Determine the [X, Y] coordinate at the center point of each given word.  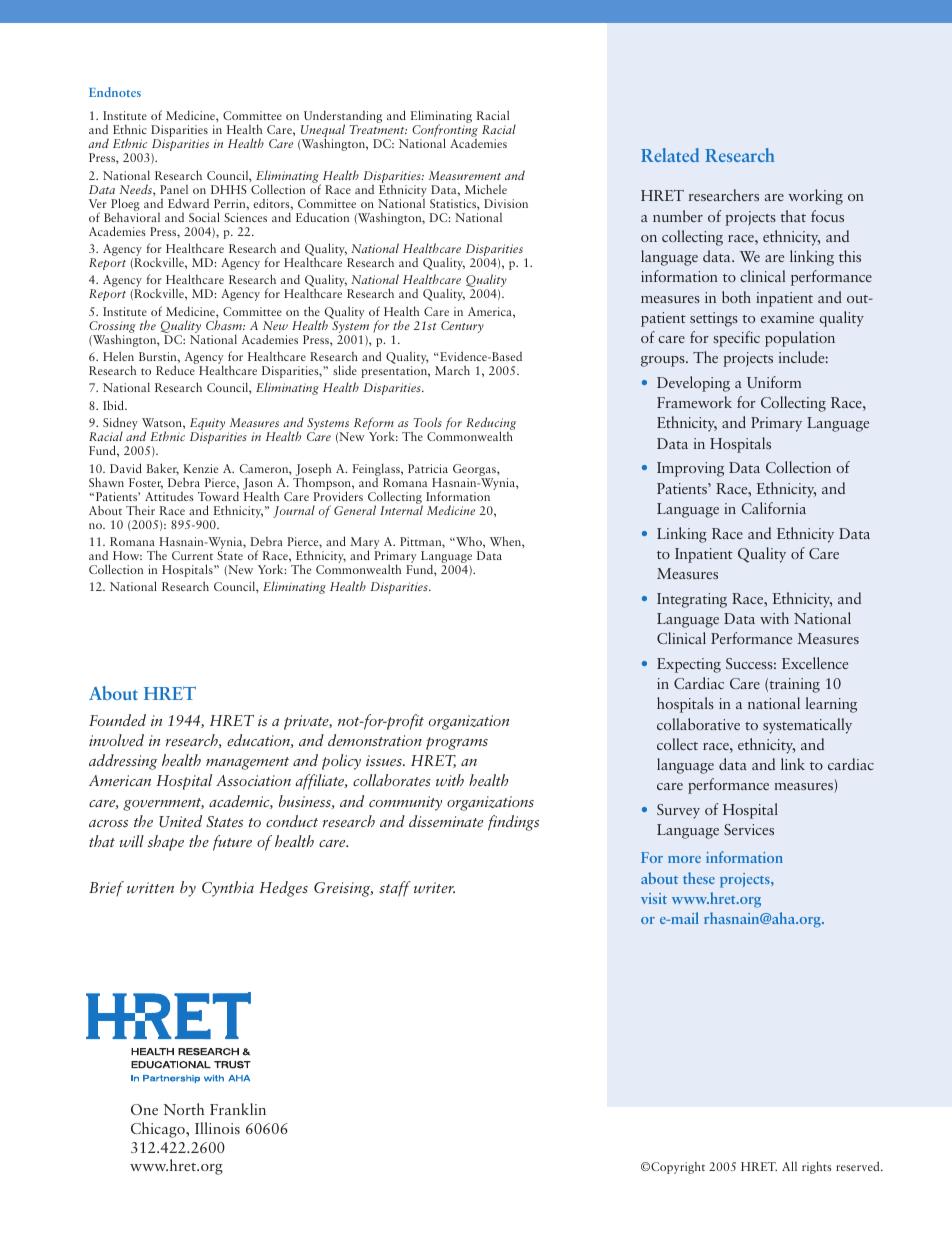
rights [817, 1167]
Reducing [491, 425]
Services [749, 829]
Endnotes [115, 92]
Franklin [238, 1109]
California [773, 508]
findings [513, 823]
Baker [163, 469]
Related [670, 155]
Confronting [445, 132]
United [180, 821]
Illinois [217, 1128]
